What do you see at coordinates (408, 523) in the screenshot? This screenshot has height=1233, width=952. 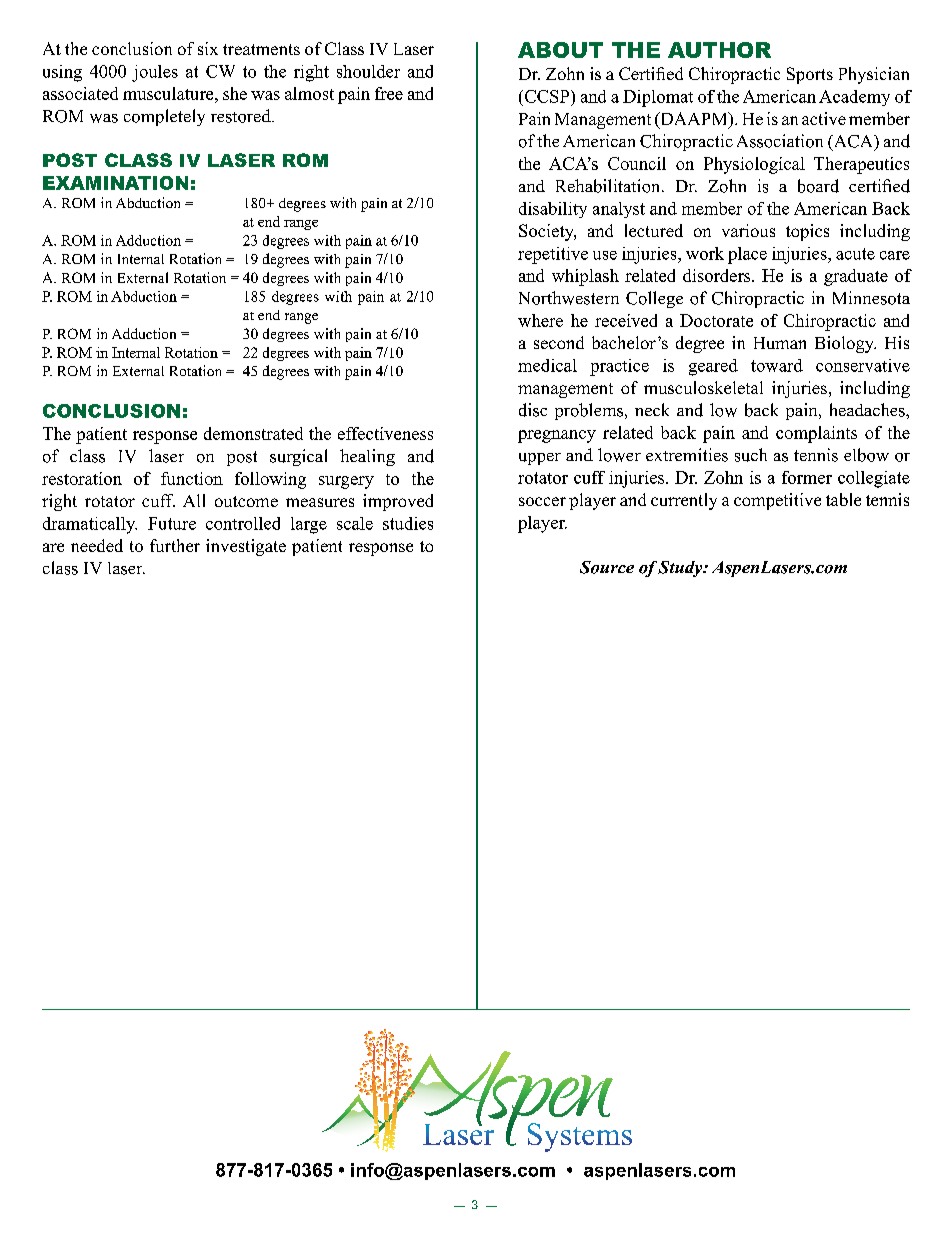 I see `studies` at bounding box center [408, 523].
